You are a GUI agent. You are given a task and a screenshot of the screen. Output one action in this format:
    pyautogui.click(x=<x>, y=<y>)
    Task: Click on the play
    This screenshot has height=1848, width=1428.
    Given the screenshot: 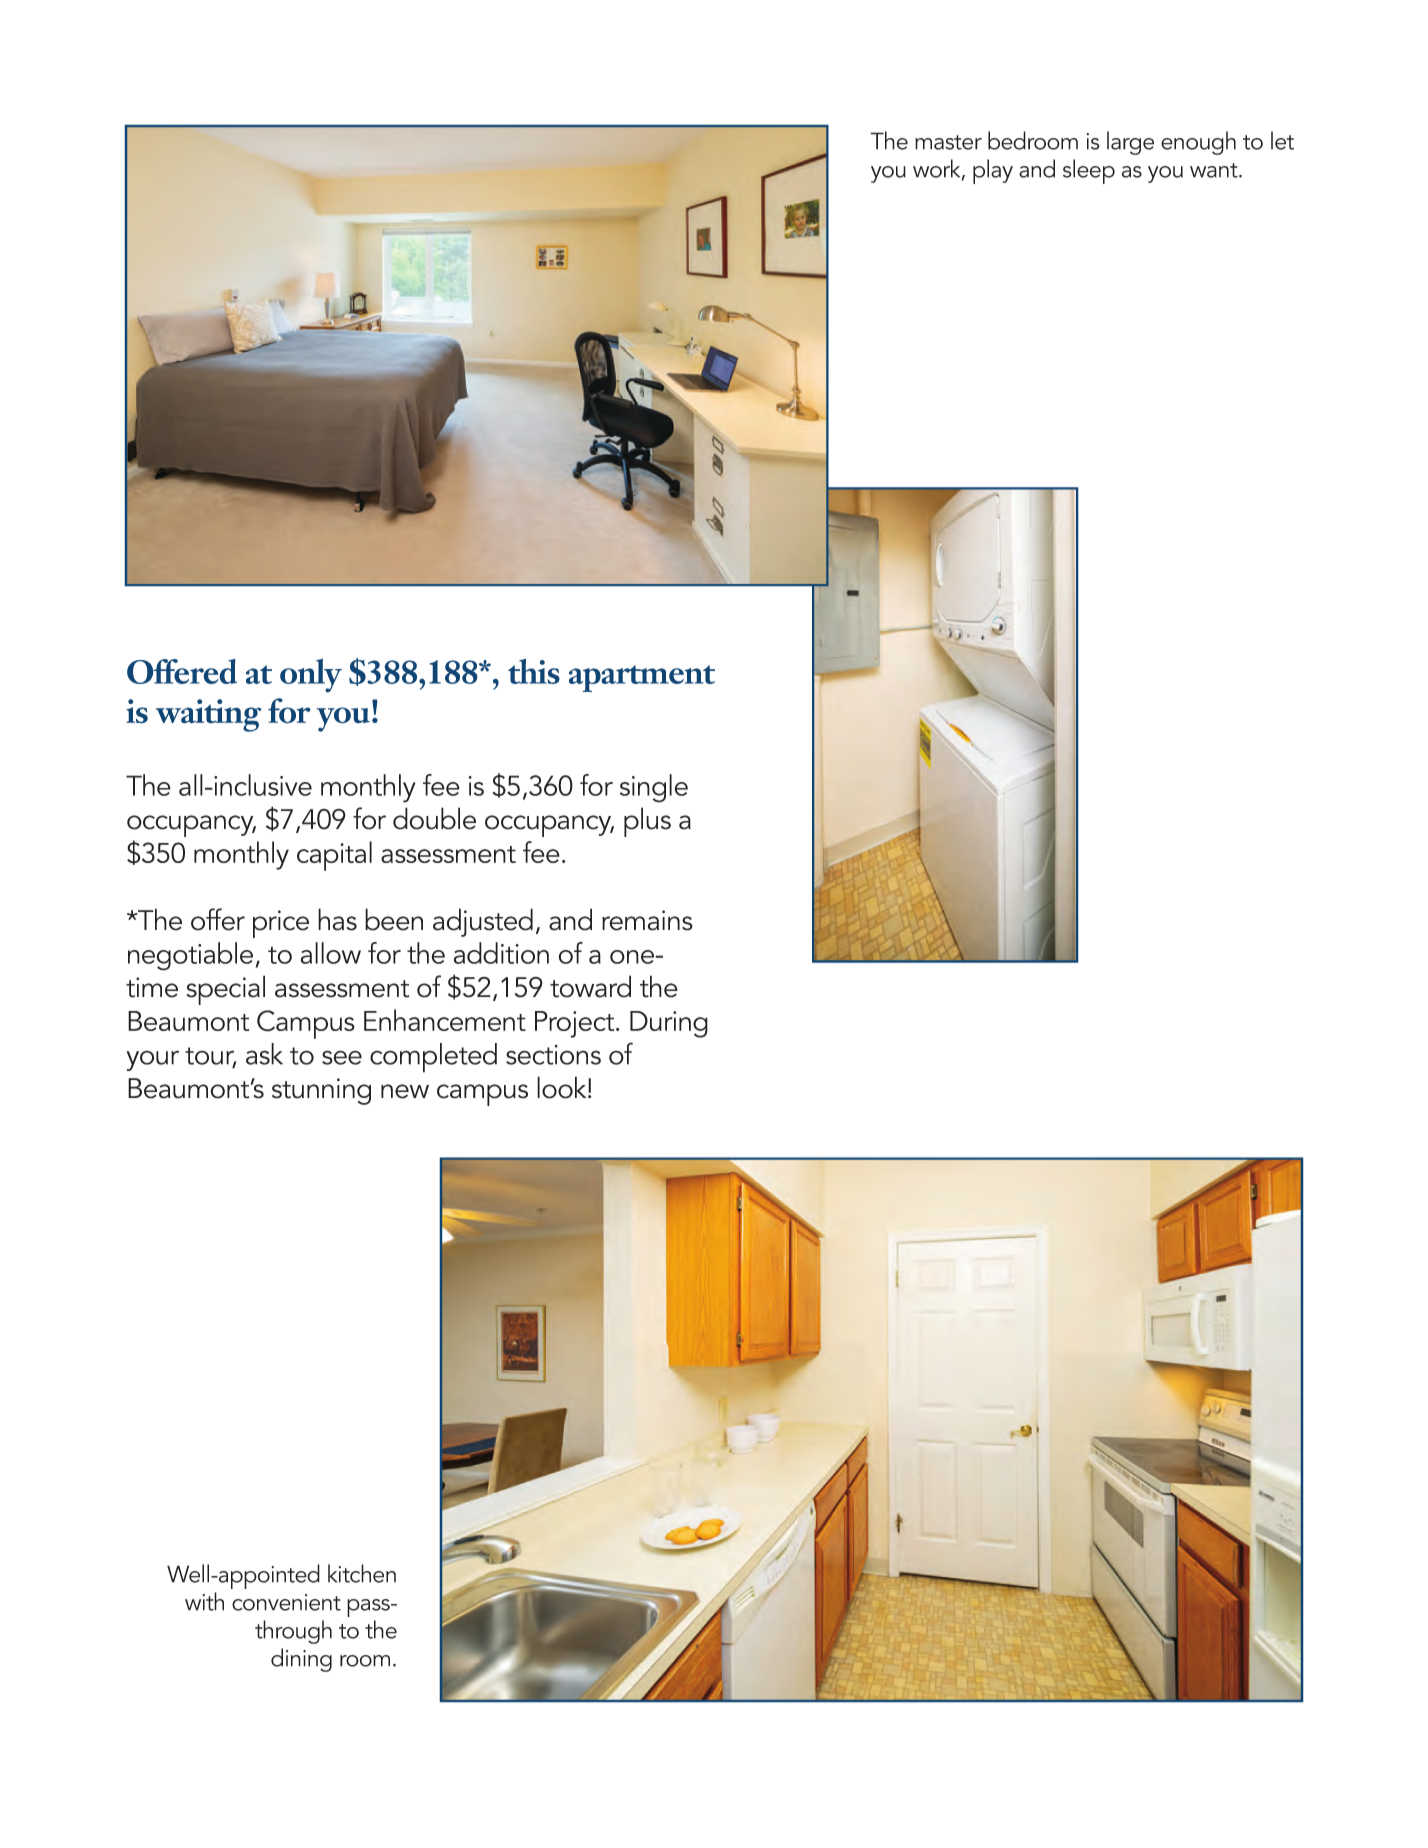 What is the action you would take?
    pyautogui.click(x=993, y=171)
